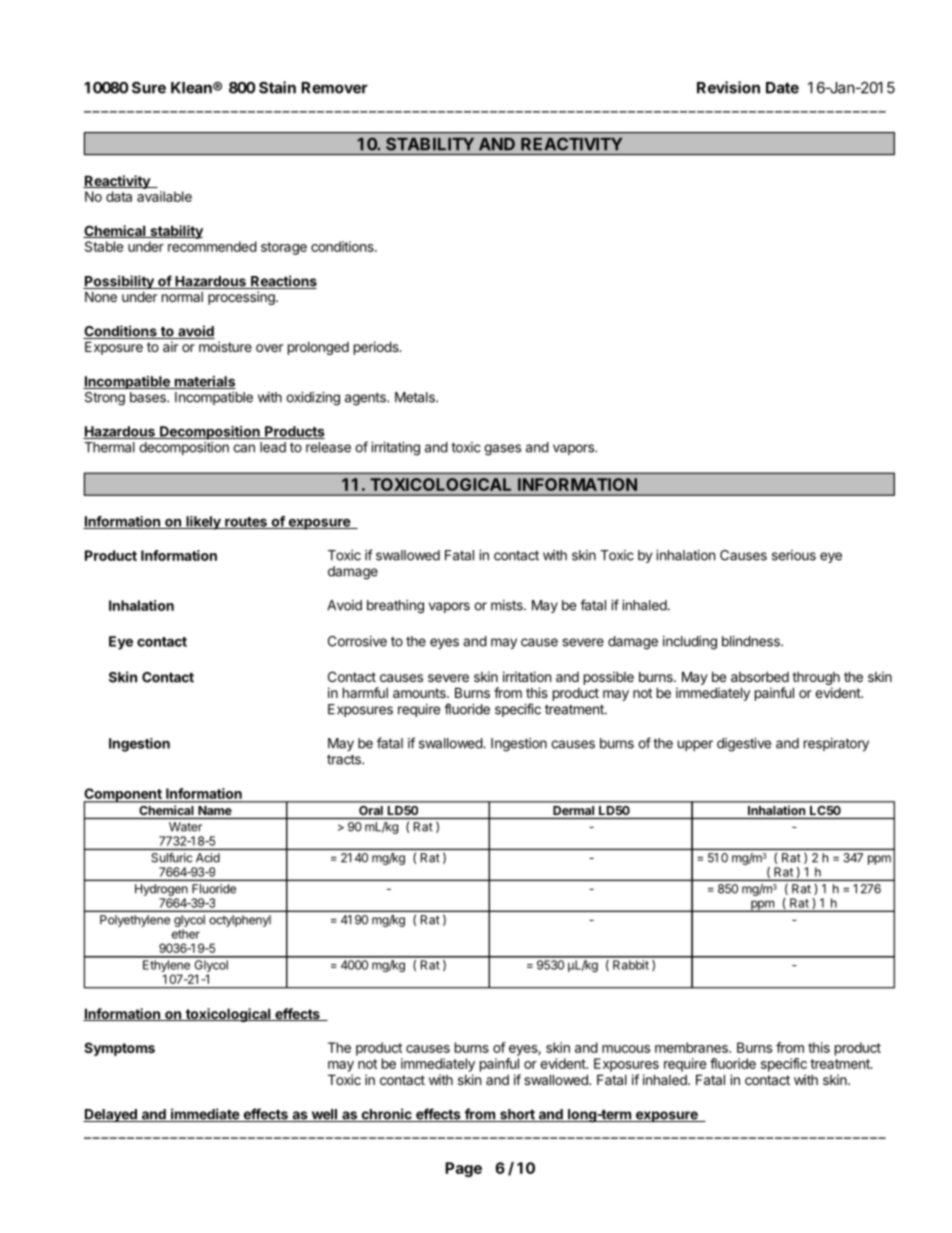 The width and height of the document is (952, 1233). I want to click on storage, so click(284, 248).
